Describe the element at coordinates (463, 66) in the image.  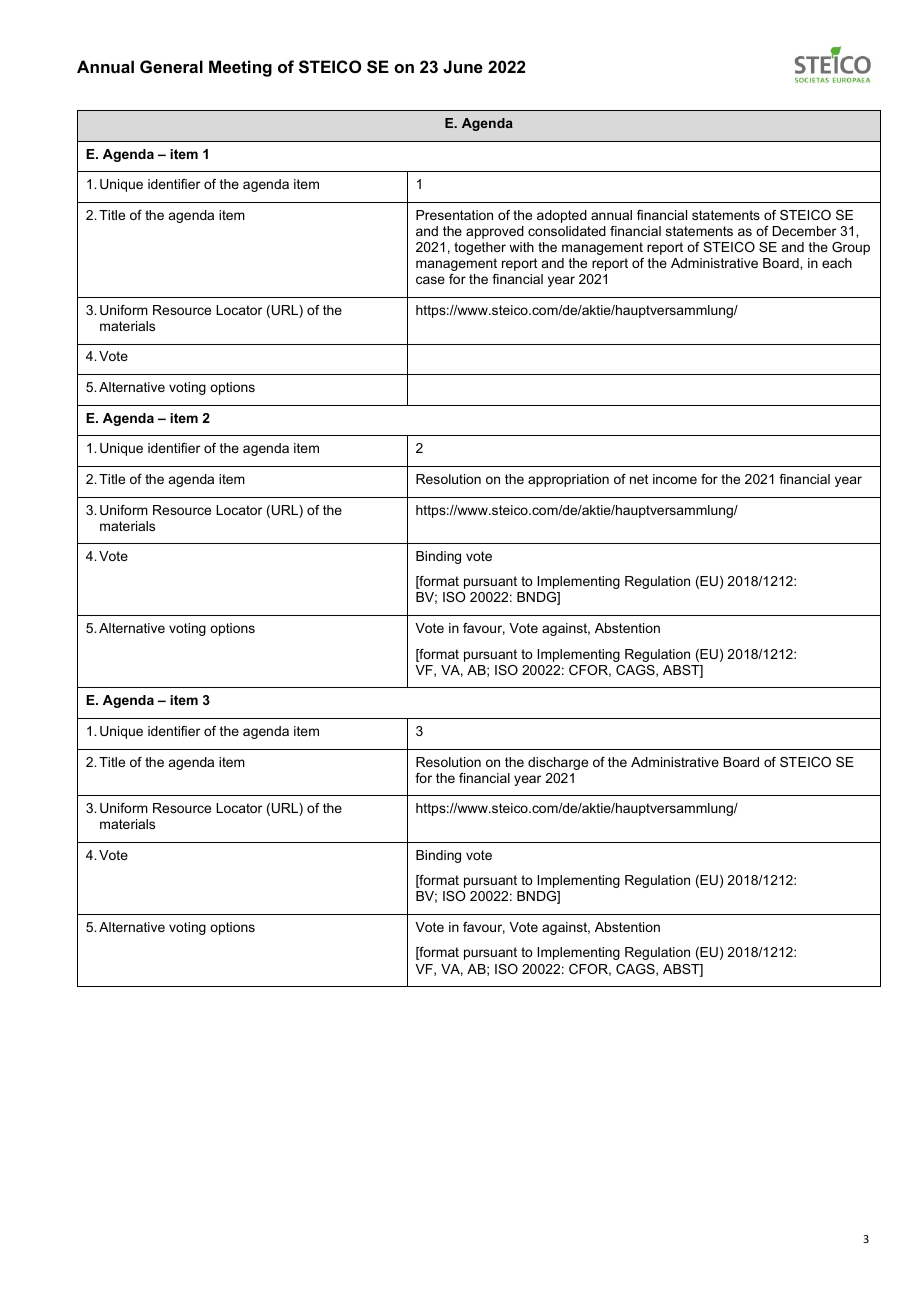
I see `June` at that location.
